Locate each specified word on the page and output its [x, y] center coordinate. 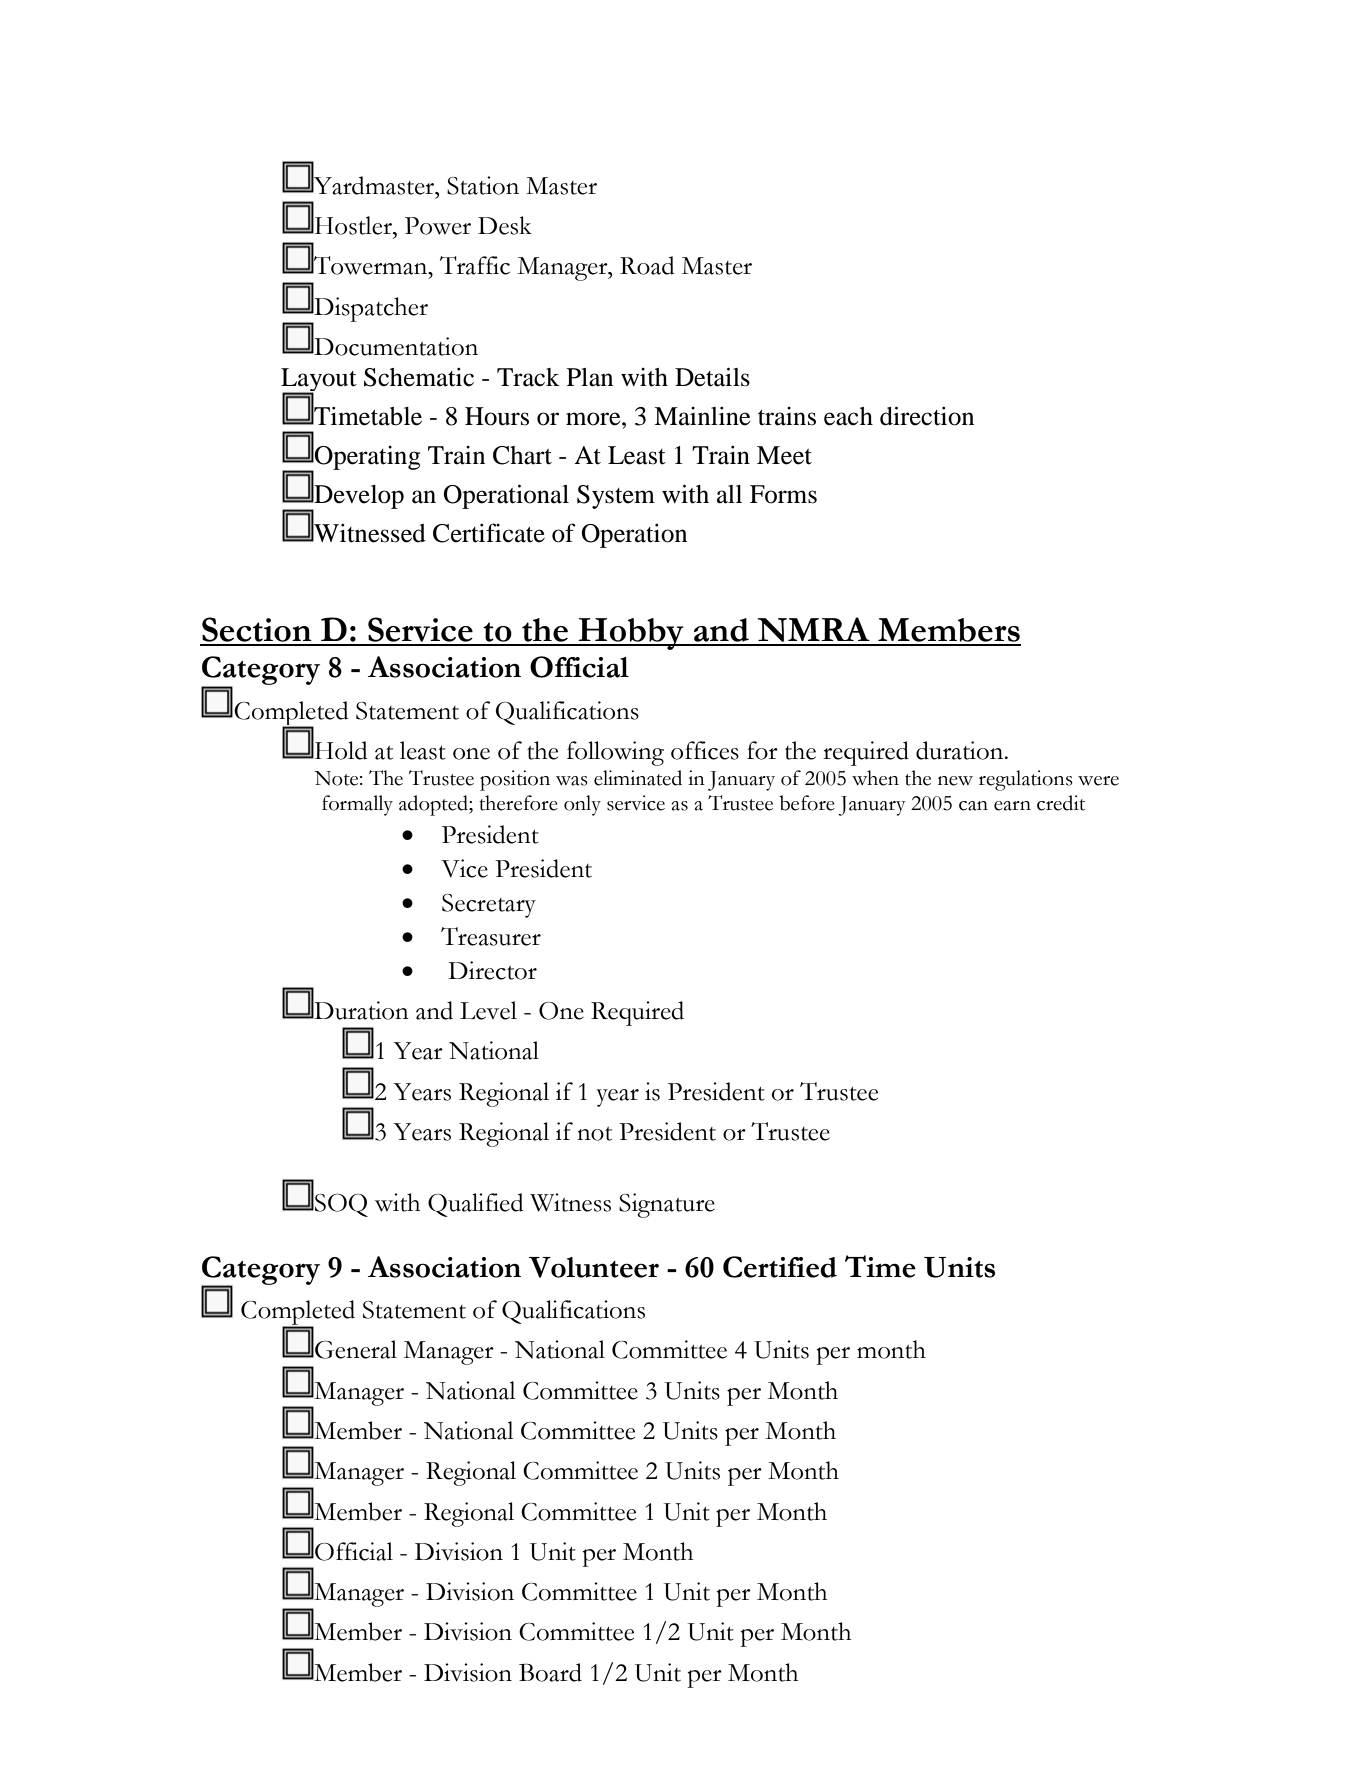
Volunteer [594, 1267]
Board [550, 1672]
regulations [1026, 780]
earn [1012, 806]
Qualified [475, 1205]
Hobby [631, 634]
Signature [667, 1205]
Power [438, 226]
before [807, 803]
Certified [780, 1267]
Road [647, 265]
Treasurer [491, 936]
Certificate [489, 533]
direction [927, 416]
